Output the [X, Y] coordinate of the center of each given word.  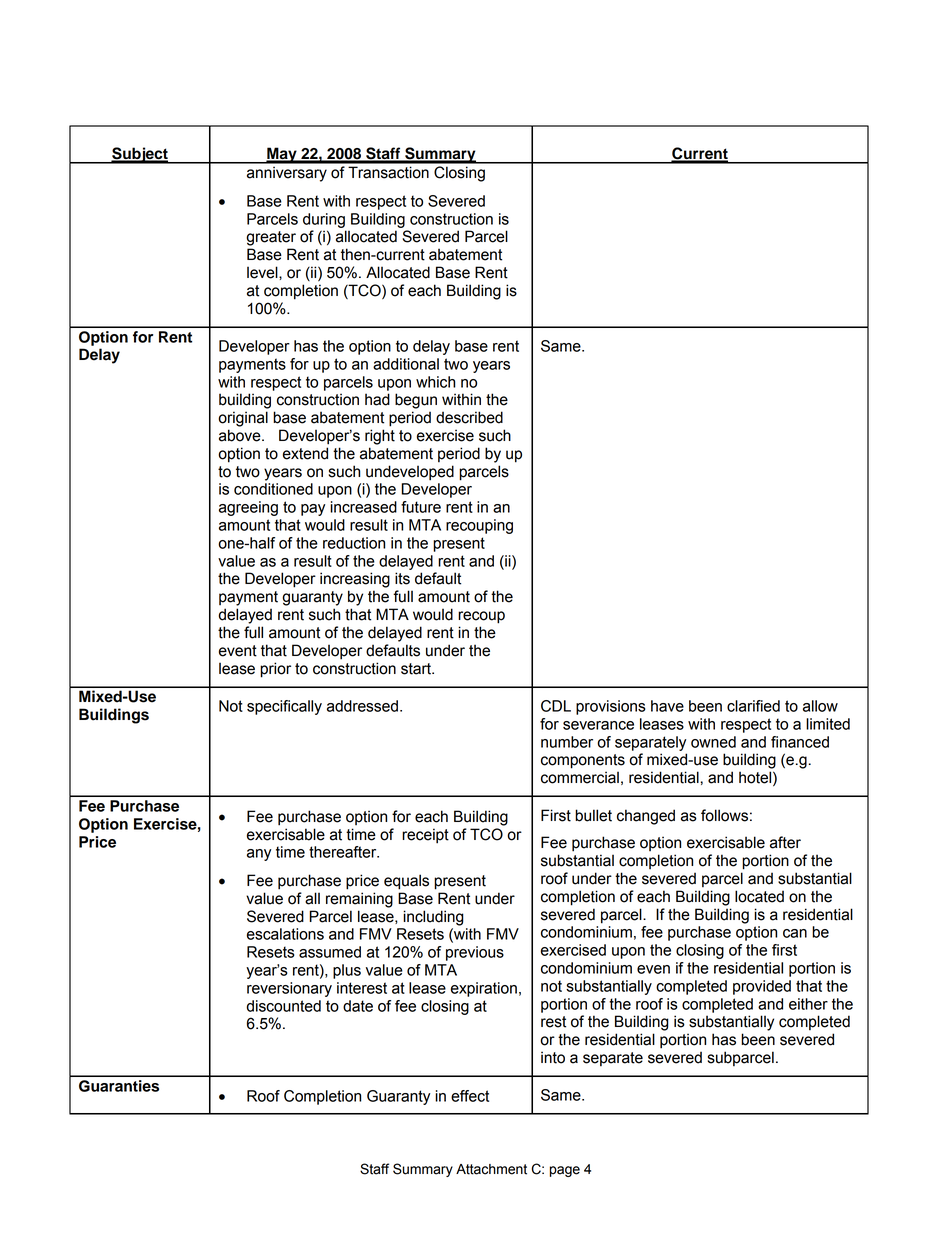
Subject [140, 155]
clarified [753, 706]
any [259, 855]
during [324, 220]
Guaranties [119, 1086]
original [243, 419]
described [469, 417]
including [433, 918]
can [795, 933]
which [435, 382]
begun [416, 401]
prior [275, 670]
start [417, 669]
